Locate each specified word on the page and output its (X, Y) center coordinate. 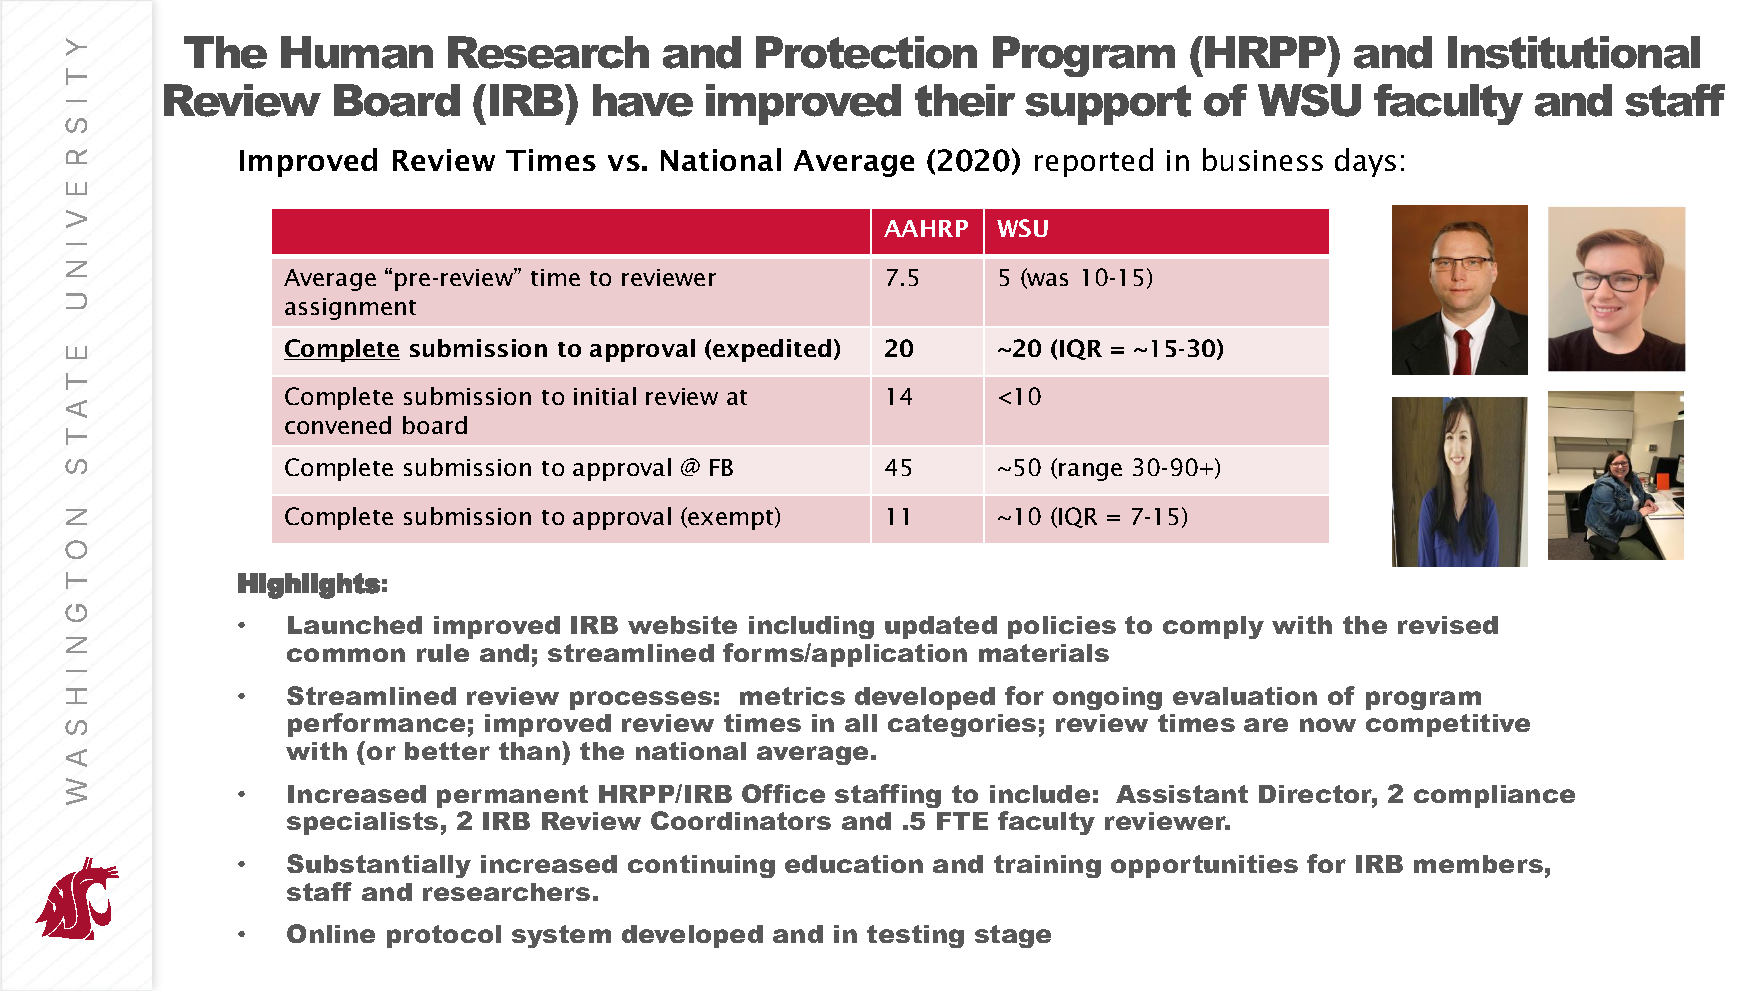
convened (338, 425)
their (965, 100)
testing (915, 936)
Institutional (1574, 52)
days (1365, 162)
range (1090, 472)
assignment (350, 309)
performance (376, 725)
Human (357, 52)
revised (1448, 625)
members (1478, 864)
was (1046, 281)
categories (962, 725)
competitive (1448, 725)
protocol (444, 936)
